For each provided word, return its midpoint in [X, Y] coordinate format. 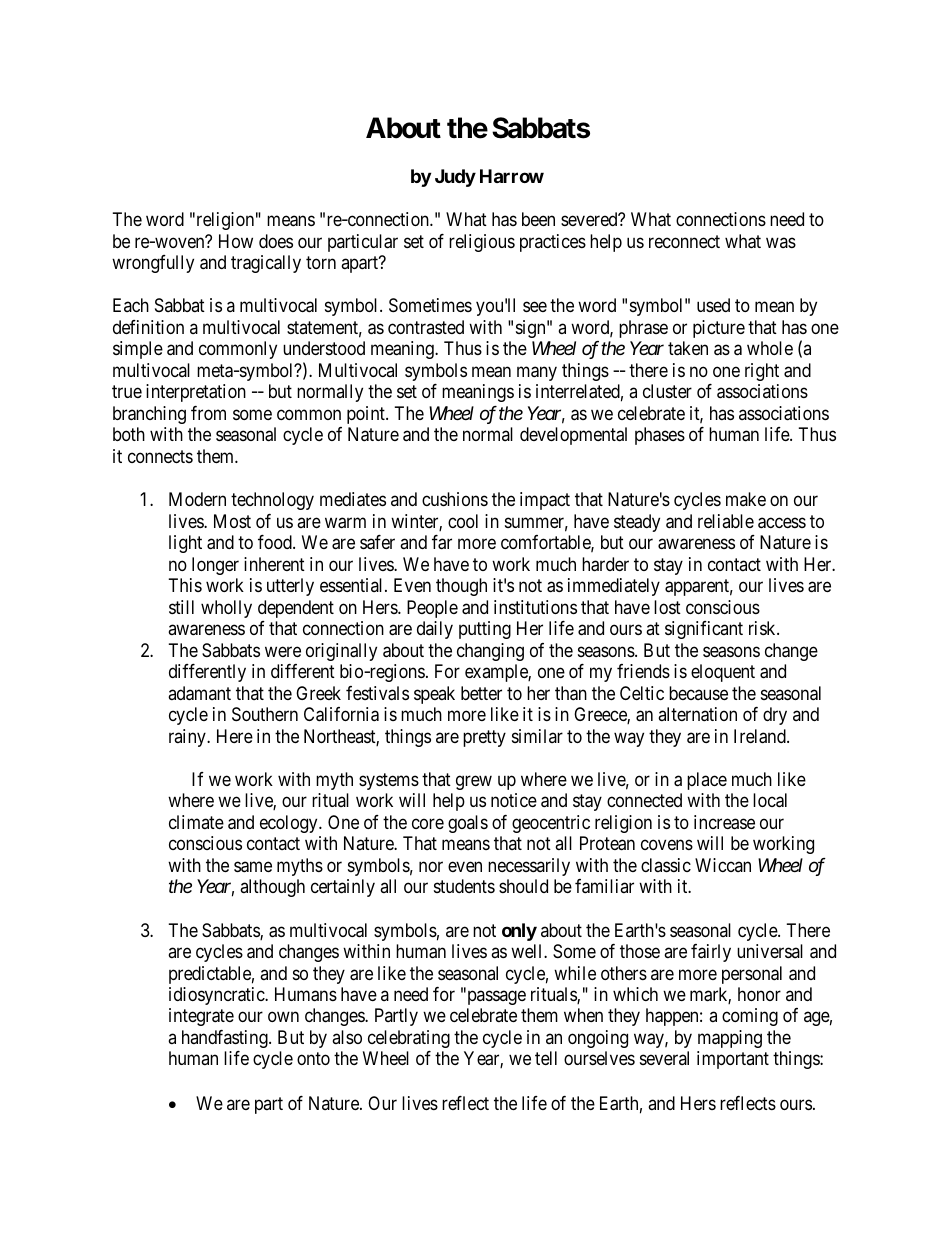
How [236, 241]
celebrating [409, 1039]
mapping [730, 1039]
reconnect [684, 241]
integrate [201, 1017]
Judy [455, 178]
